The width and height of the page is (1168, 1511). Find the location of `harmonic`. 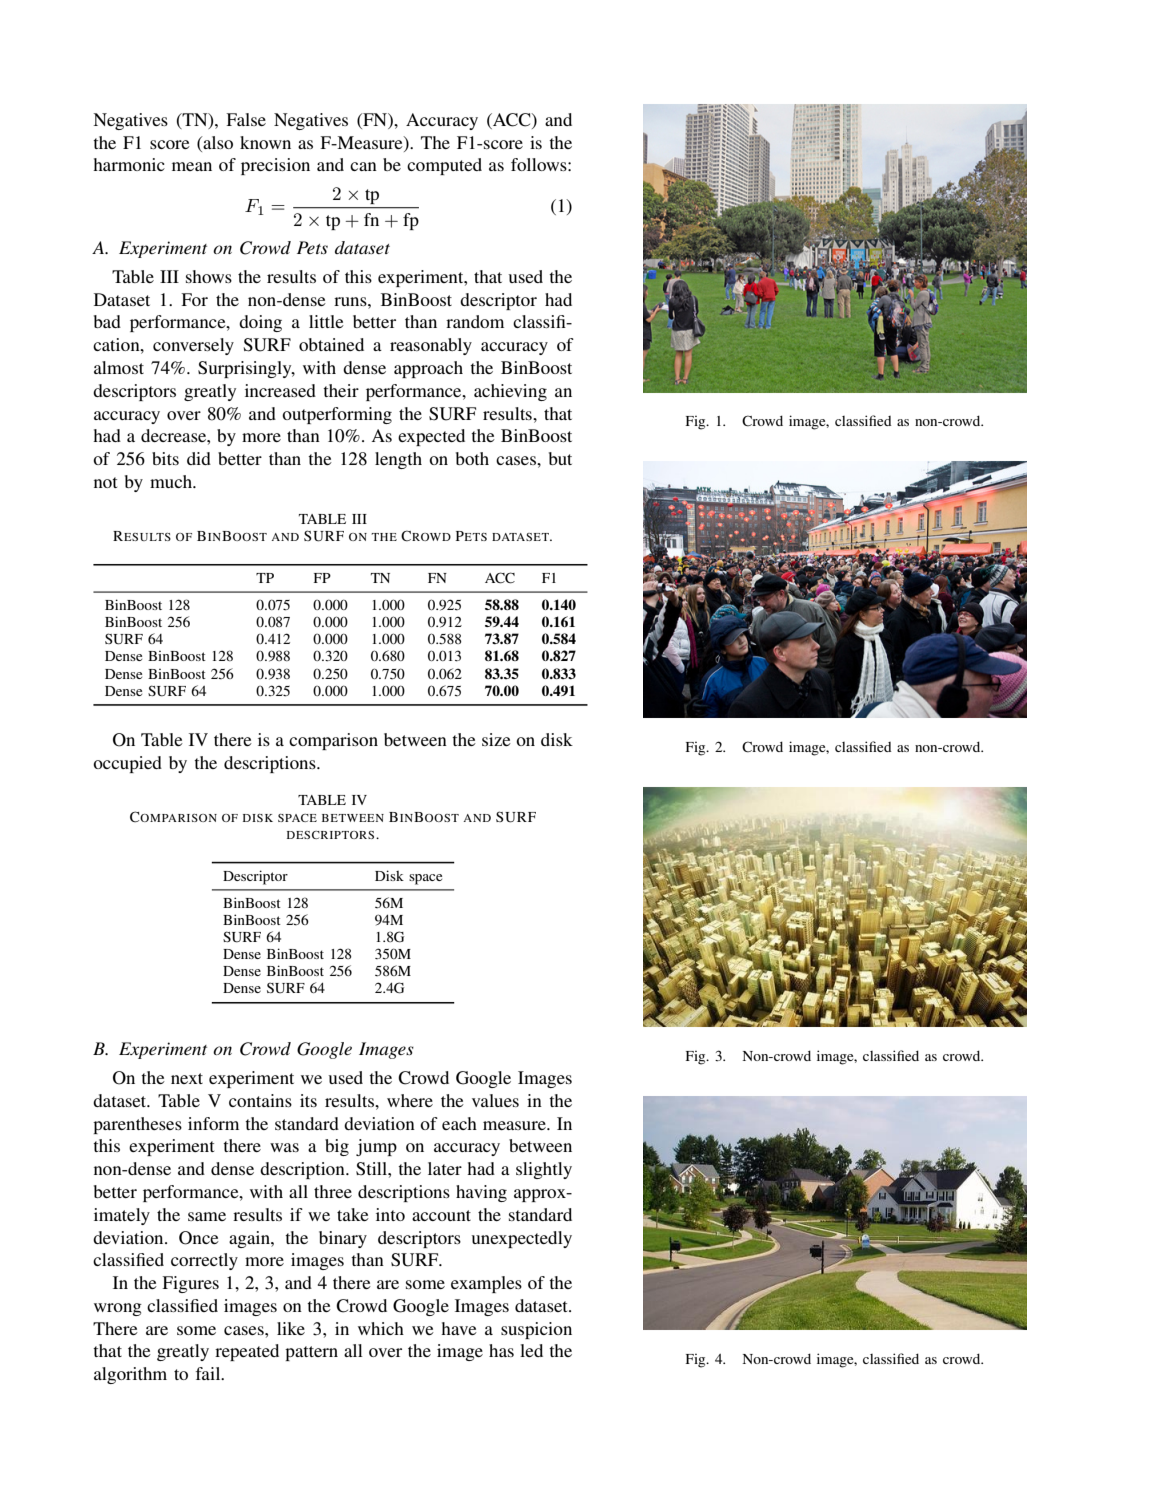

harmonic is located at coordinates (129, 164).
